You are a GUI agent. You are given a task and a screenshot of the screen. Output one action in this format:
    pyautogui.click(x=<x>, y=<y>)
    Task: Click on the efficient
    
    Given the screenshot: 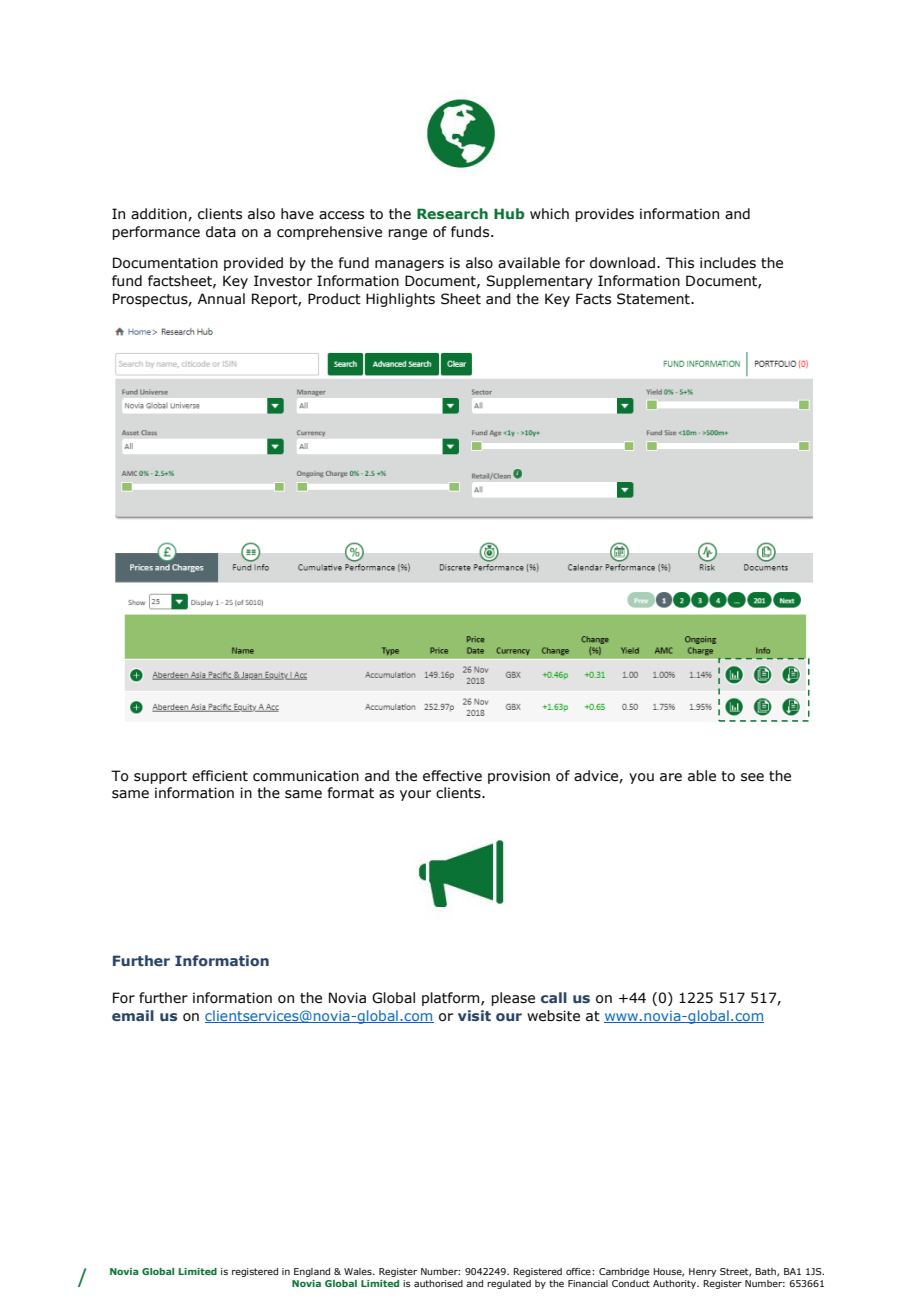 What is the action you would take?
    pyautogui.click(x=220, y=776)
